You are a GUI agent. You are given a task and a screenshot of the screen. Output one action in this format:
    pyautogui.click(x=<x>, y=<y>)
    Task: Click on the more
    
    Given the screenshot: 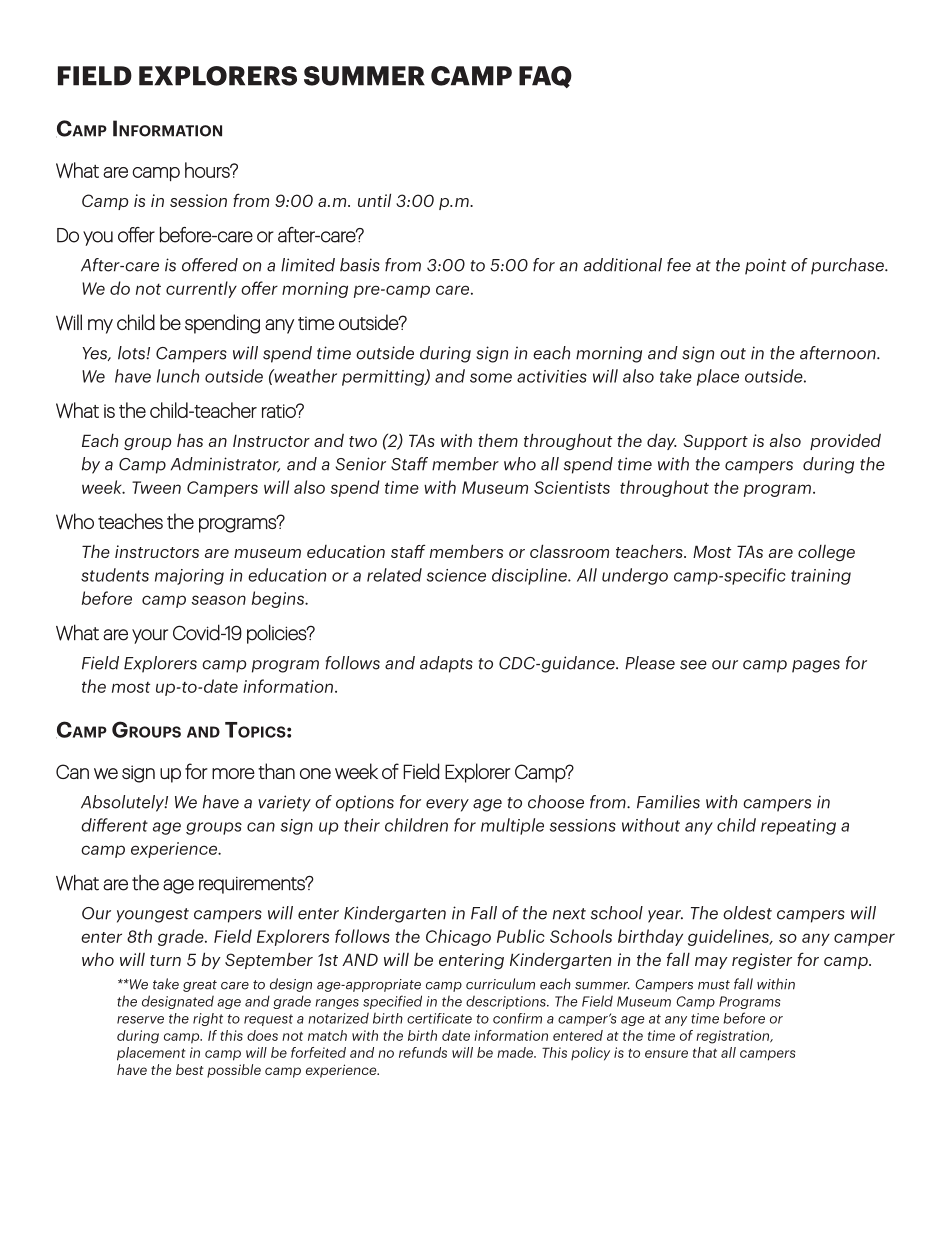 What is the action you would take?
    pyautogui.click(x=233, y=773)
